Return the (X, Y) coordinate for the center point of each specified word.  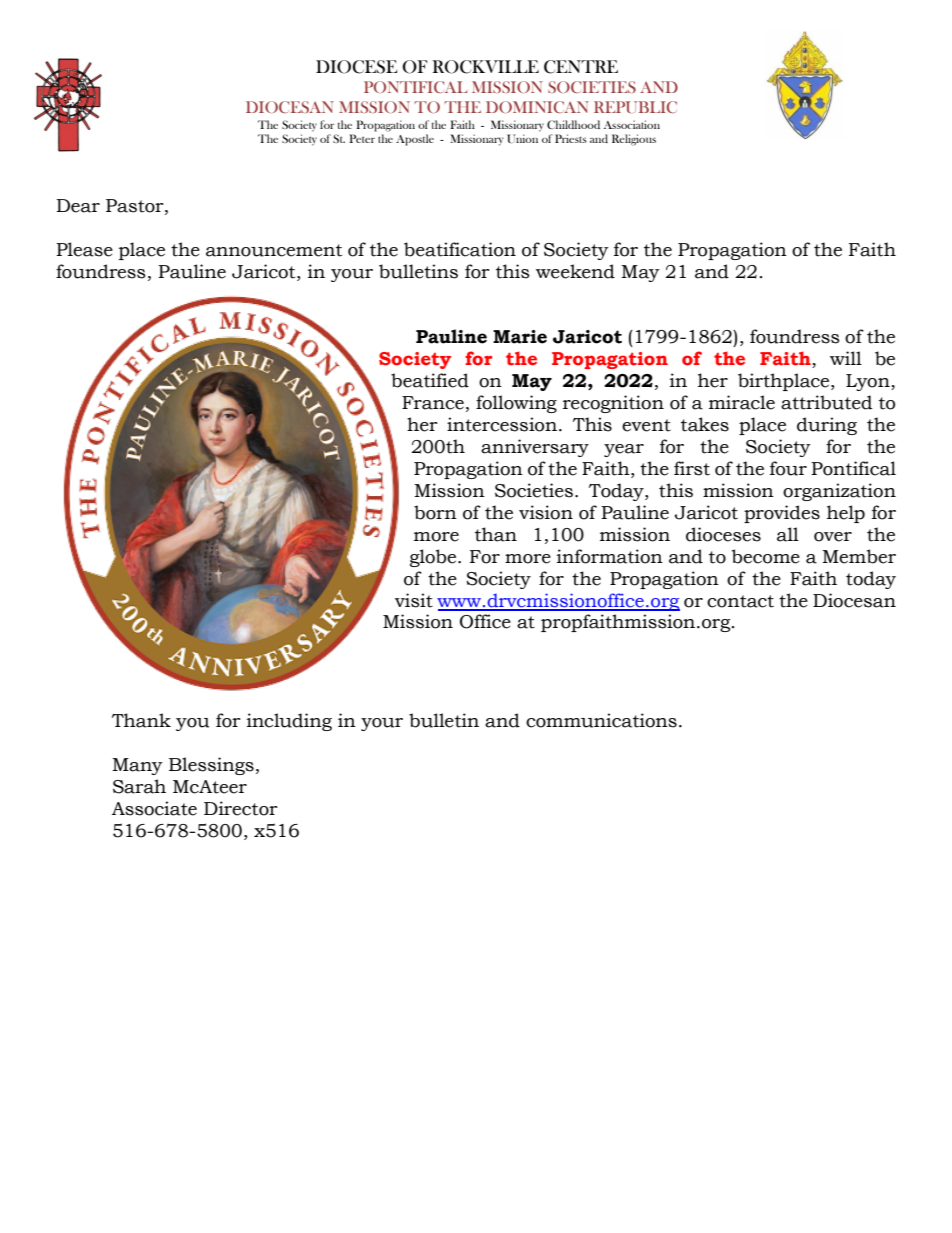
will (846, 358)
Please (84, 249)
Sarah (139, 786)
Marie (520, 337)
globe (434, 558)
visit (414, 600)
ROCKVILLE (485, 67)
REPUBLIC (635, 107)
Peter (362, 138)
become (766, 556)
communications (601, 720)
